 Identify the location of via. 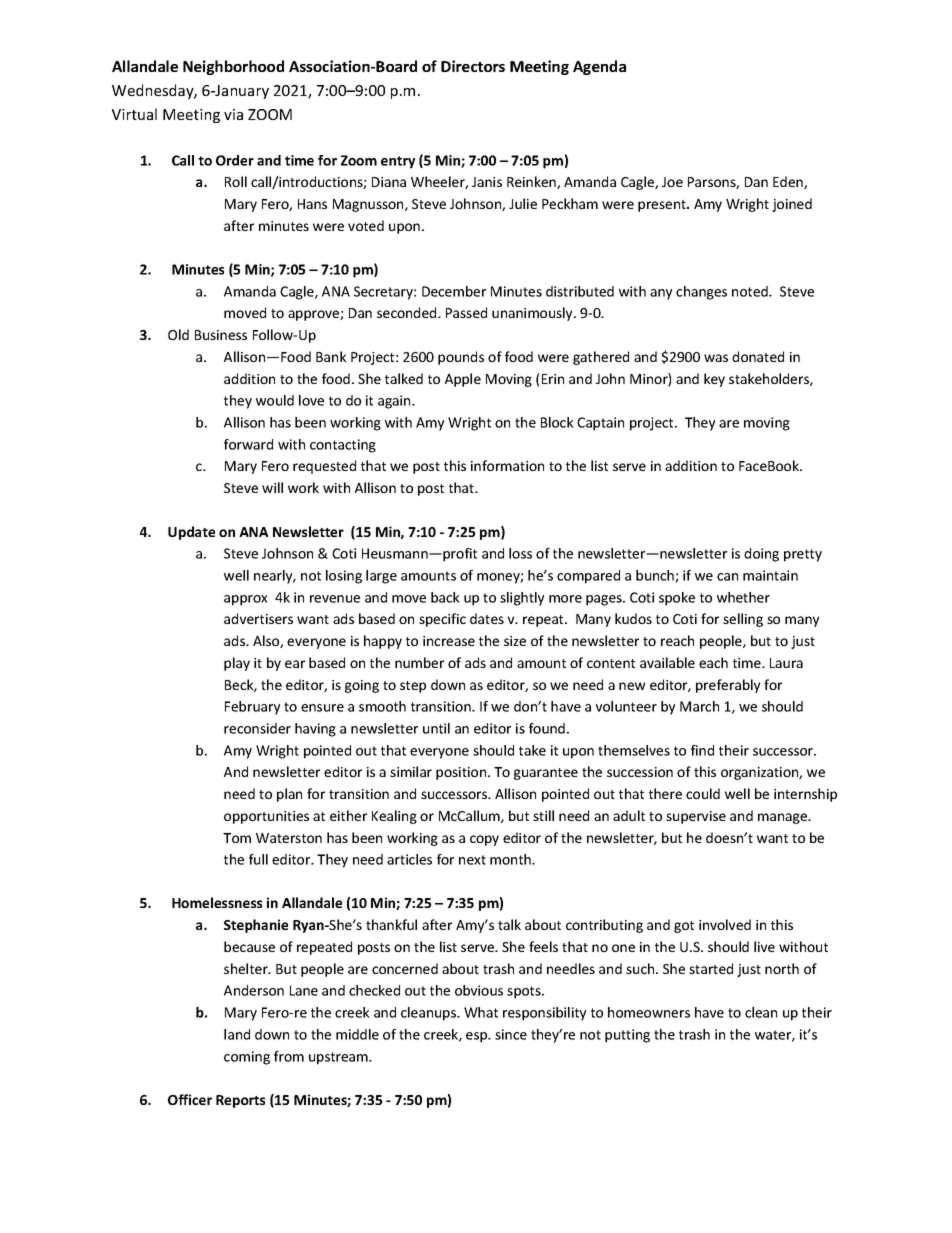
(233, 114).
